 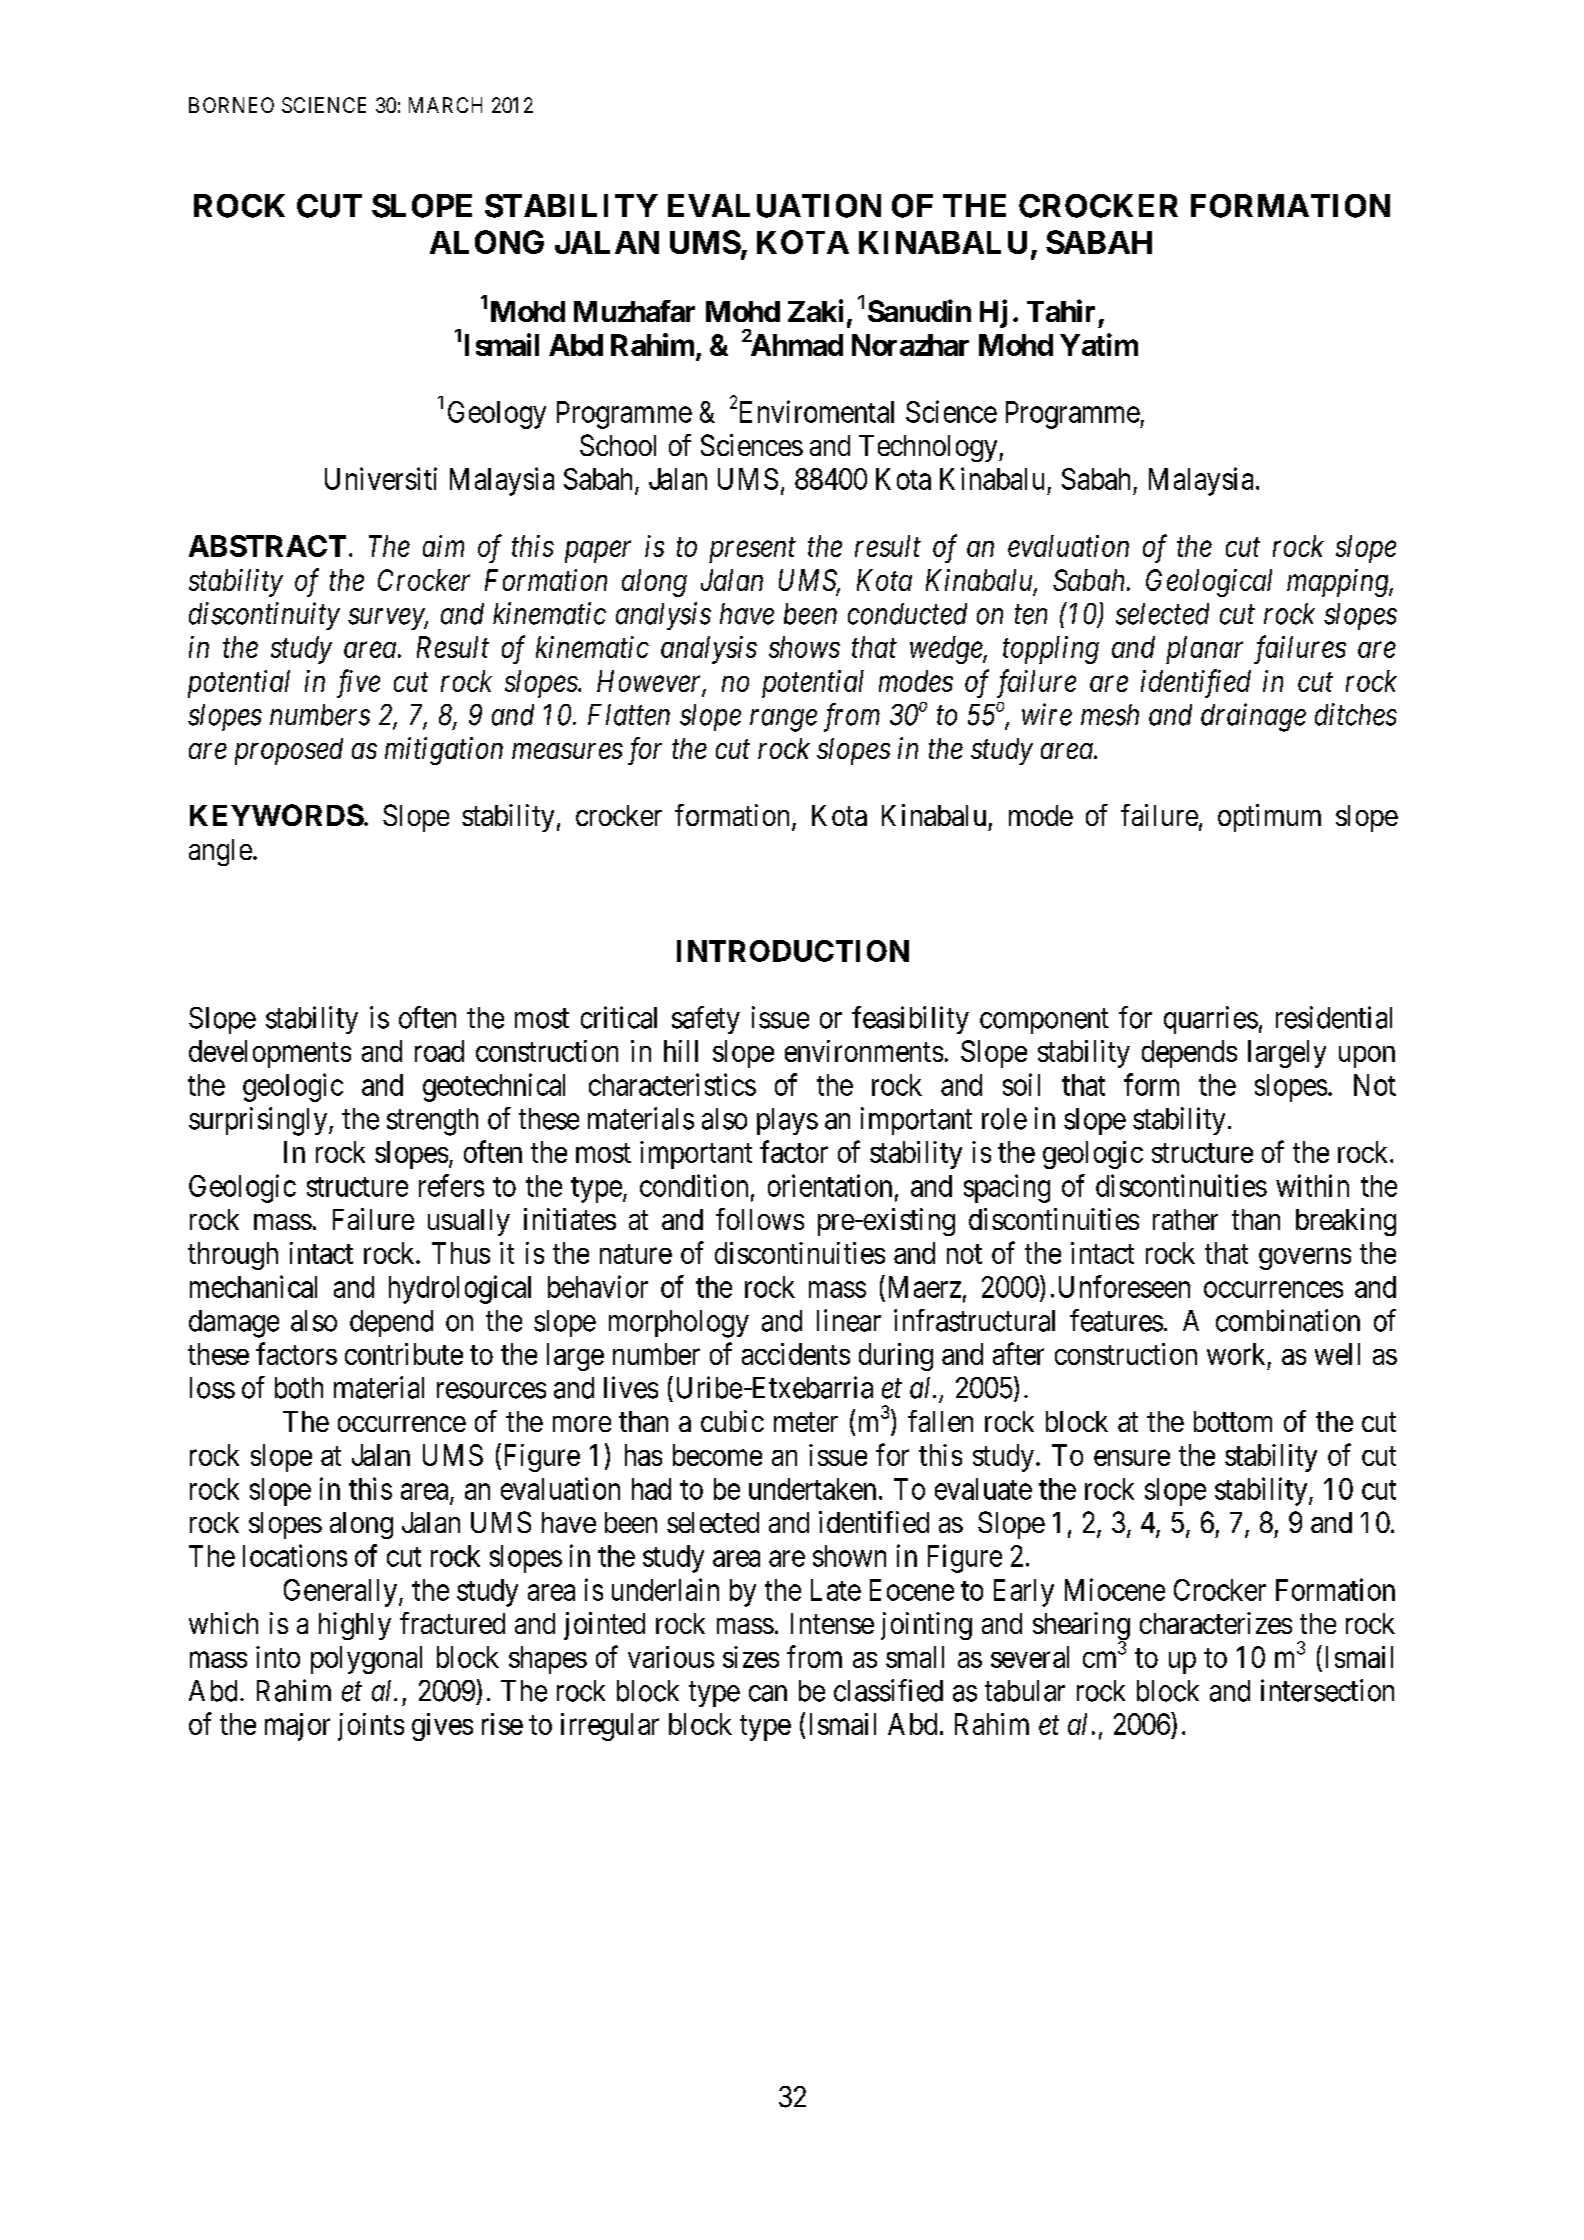 I want to click on can, so click(x=768, y=1693).
